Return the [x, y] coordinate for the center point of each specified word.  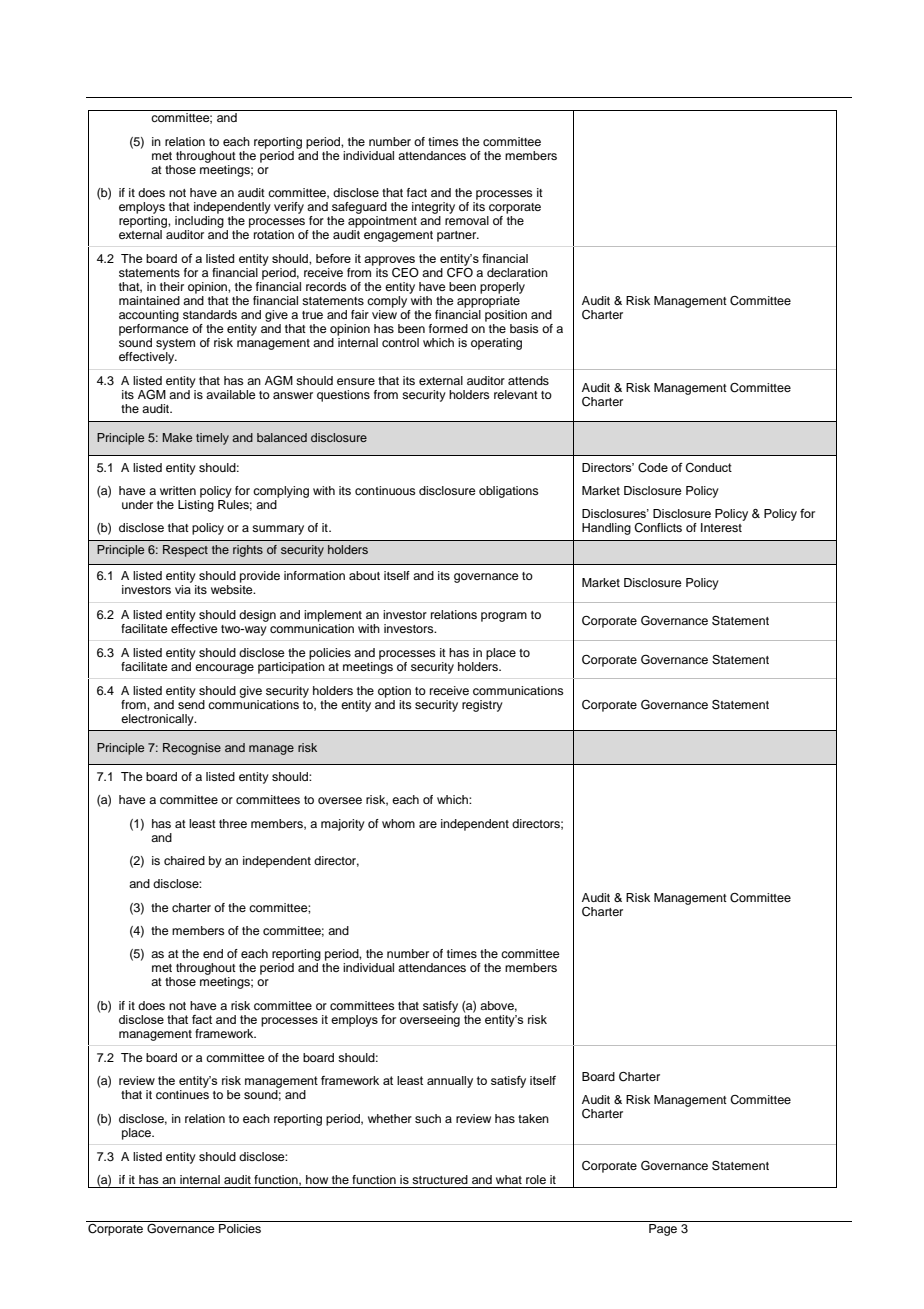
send [191, 703]
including [199, 222]
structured [440, 1179]
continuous [385, 490]
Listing [196, 504]
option [394, 692]
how [317, 1179]
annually [450, 1082]
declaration [517, 272]
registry [482, 706]
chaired [184, 860]
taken [533, 1118]
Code [653, 468]
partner [458, 236]
